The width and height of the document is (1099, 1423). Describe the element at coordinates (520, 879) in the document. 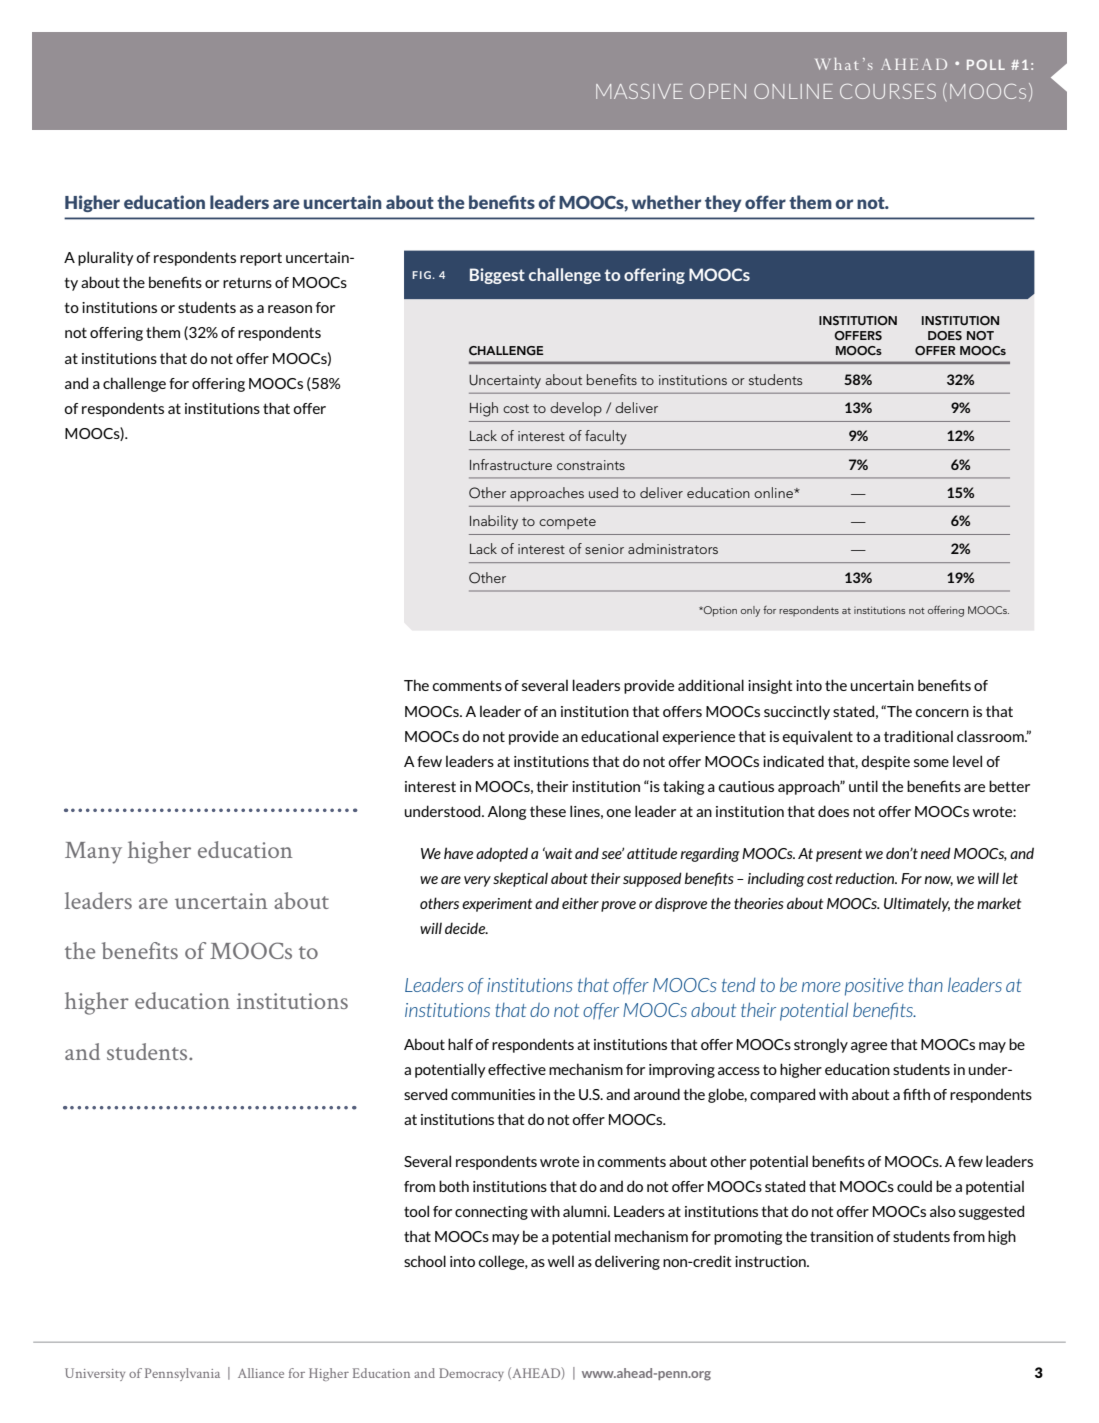

I see `skeptical` at that location.
